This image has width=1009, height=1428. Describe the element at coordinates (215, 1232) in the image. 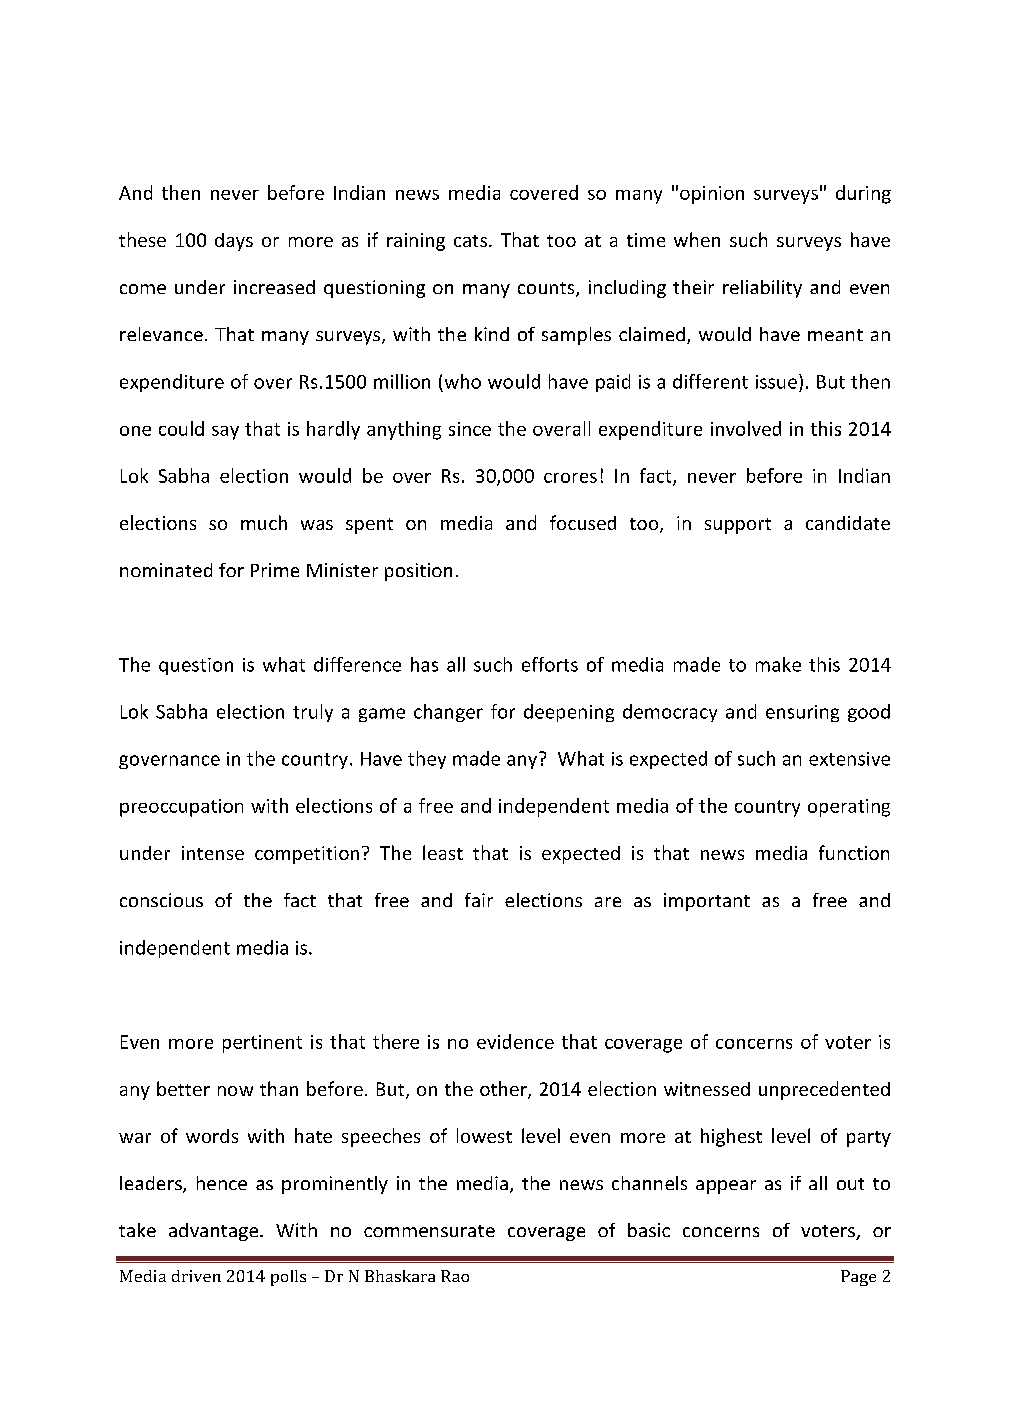

I see `advantage` at that location.
